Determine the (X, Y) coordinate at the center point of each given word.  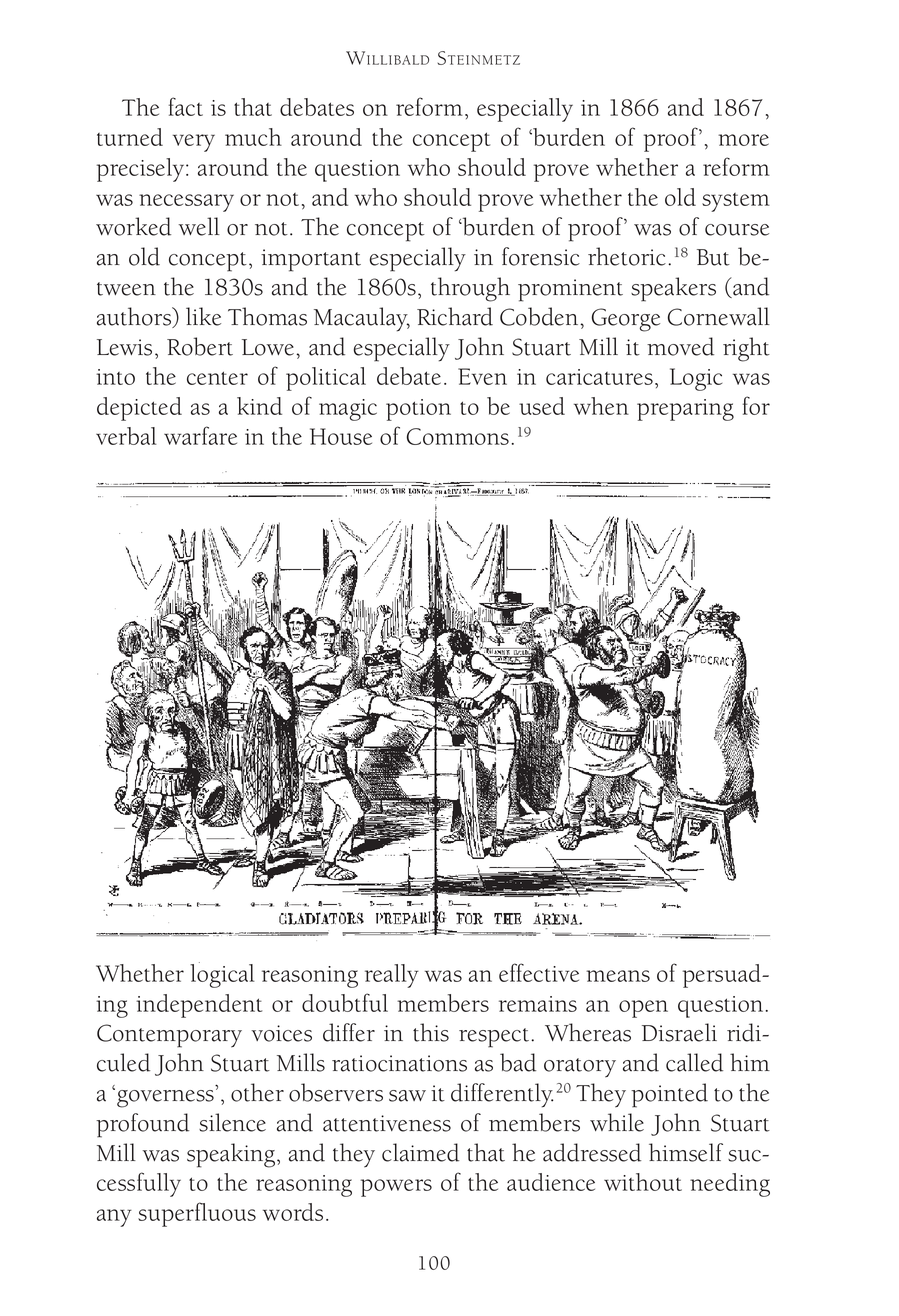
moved (680, 346)
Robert (200, 346)
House (341, 436)
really (392, 976)
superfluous (197, 1214)
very (194, 143)
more (743, 140)
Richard (455, 316)
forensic (541, 256)
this (431, 1032)
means (618, 976)
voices (281, 1033)
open (643, 1009)
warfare (200, 435)
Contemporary (169, 1036)
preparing (685, 410)
